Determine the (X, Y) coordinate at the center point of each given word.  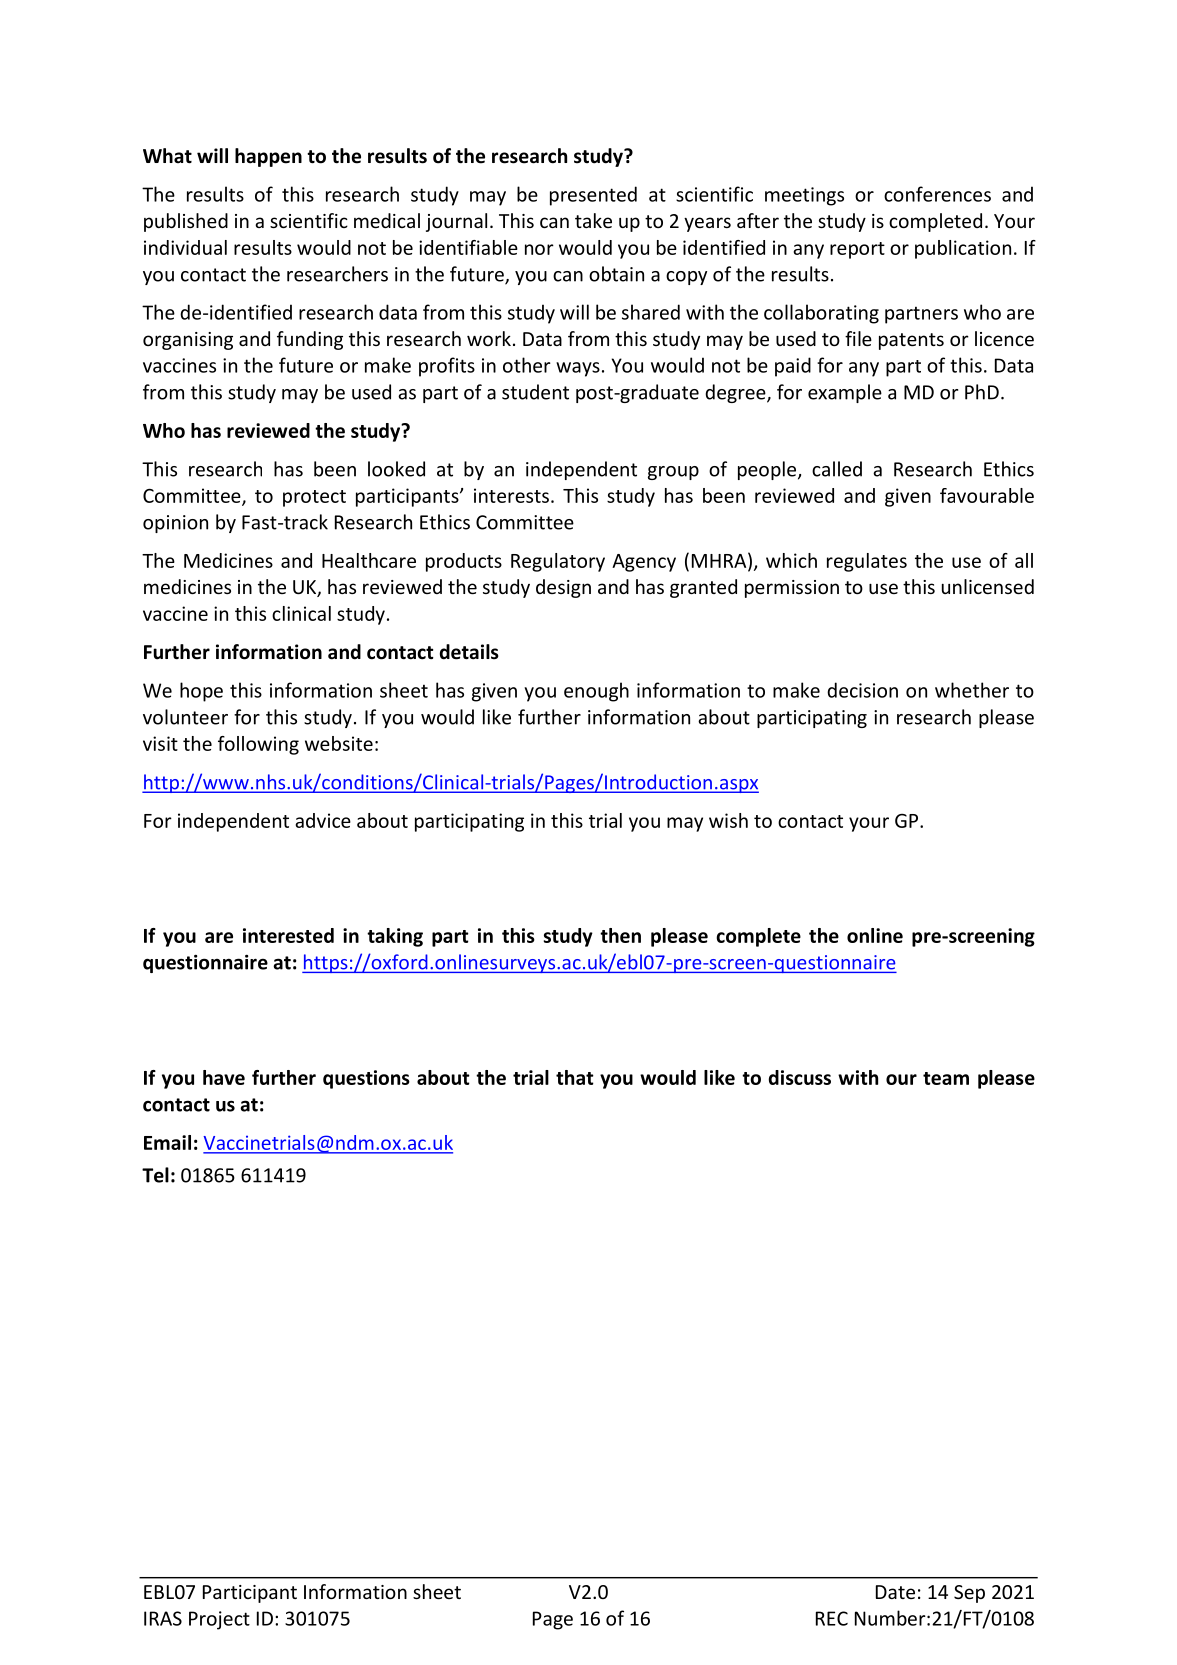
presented (593, 196)
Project (219, 1620)
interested (288, 935)
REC (832, 1618)
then (620, 935)
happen (268, 157)
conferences (937, 194)
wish (728, 820)
